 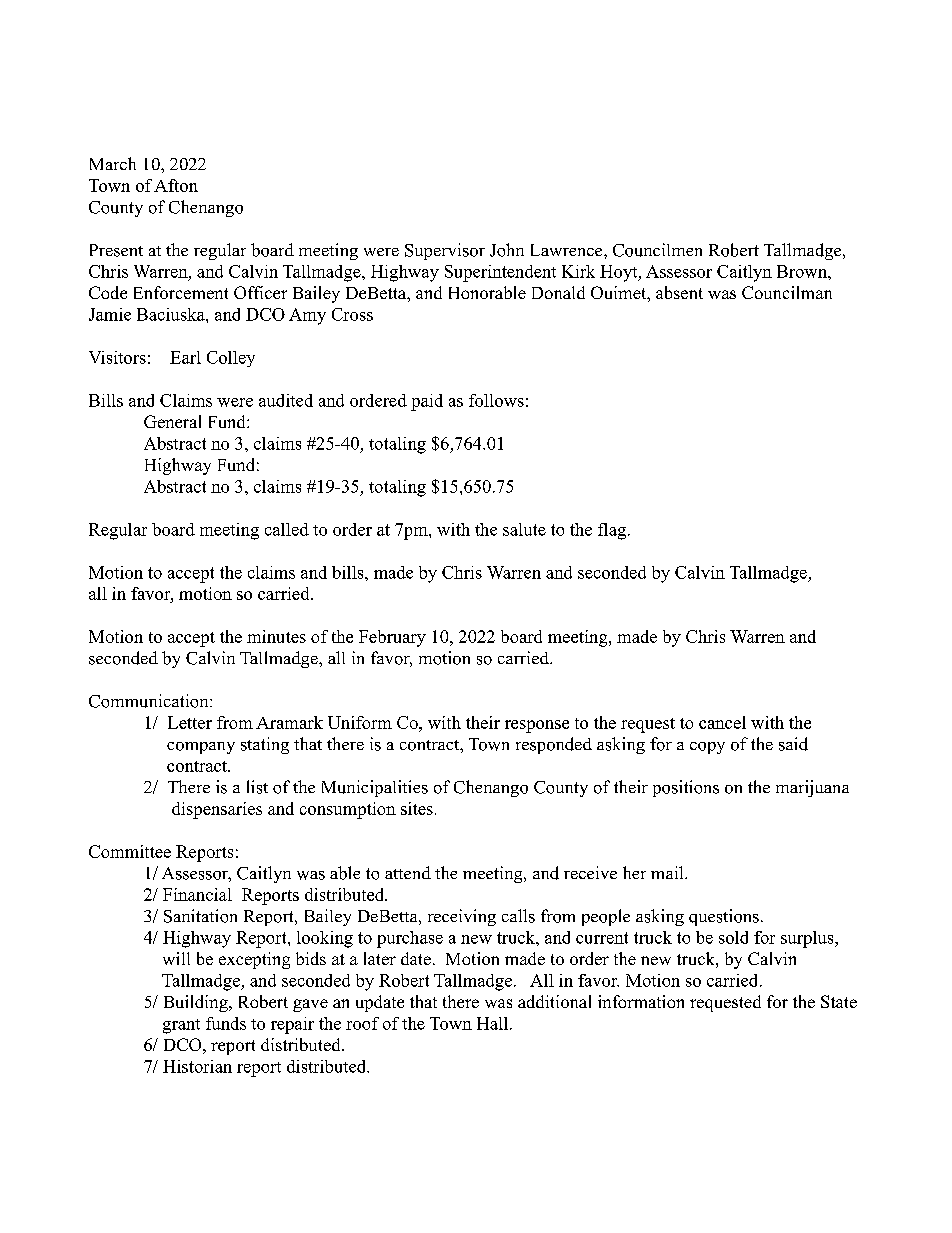 What do you see at coordinates (496, 400) in the screenshot?
I see `follows` at bounding box center [496, 400].
